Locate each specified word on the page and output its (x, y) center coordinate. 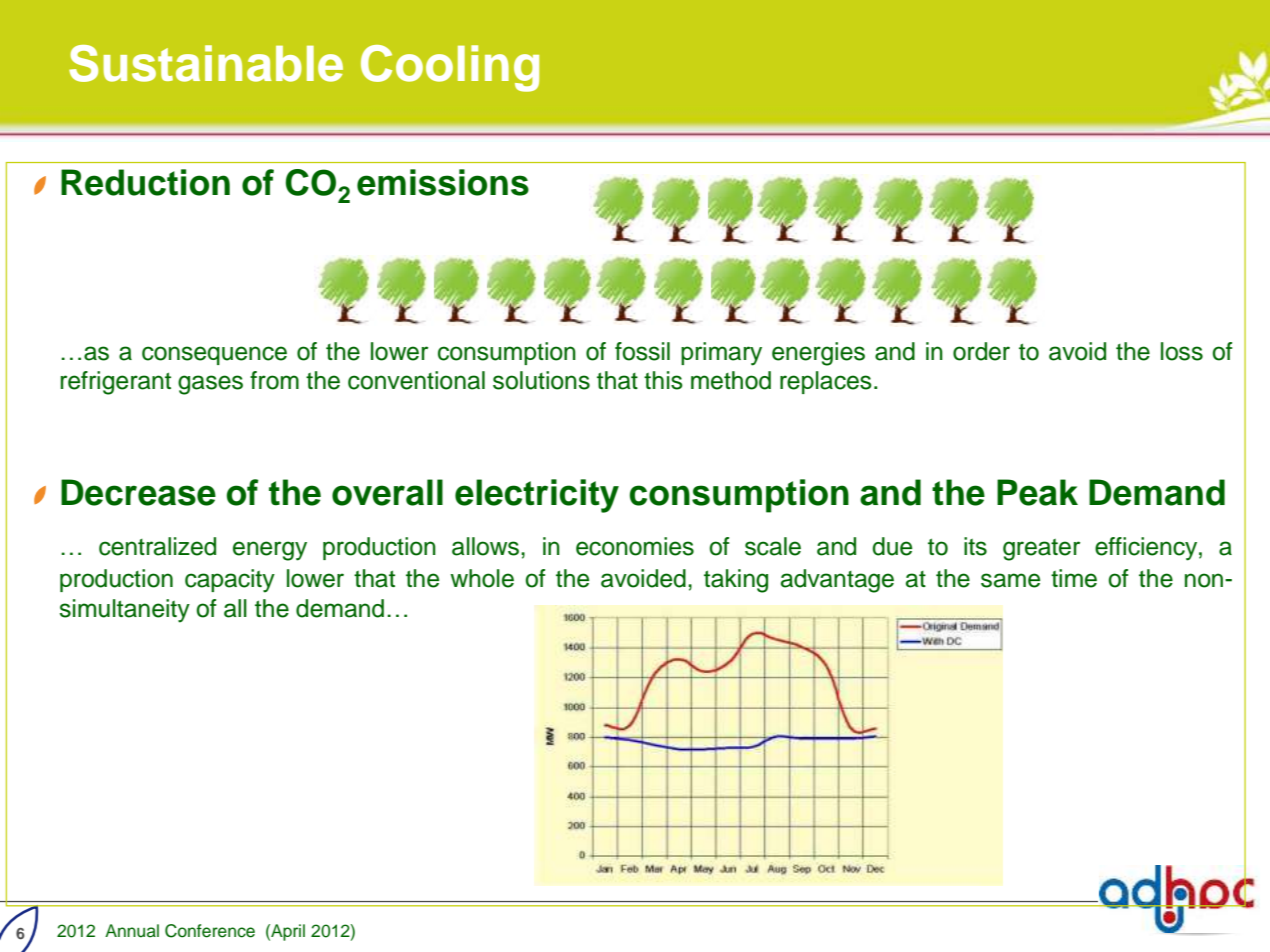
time (1074, 578)
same (1010, 580)
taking (736, 581)
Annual (132, 931)
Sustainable (206, 63)
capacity (230, 581)
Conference (210, 931)
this (663, 380)
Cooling (450, 68)
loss (1182, 351)
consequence (214, 355)
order (981, 351)
